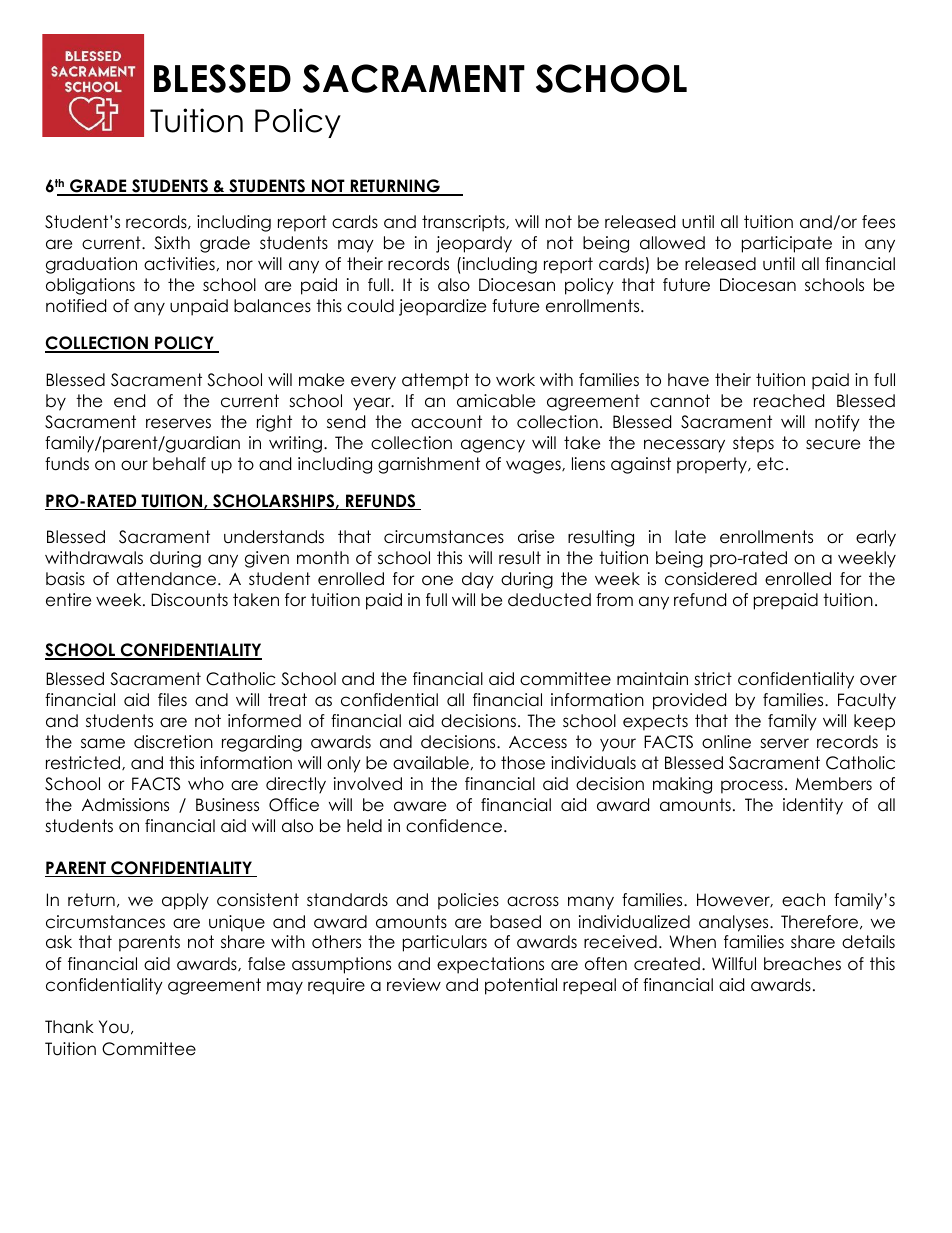 This image has height=1233, width=952. What do you see at coordinates (178, 423) in the image?
I see `reserves` at bounding box center [178, 423].
